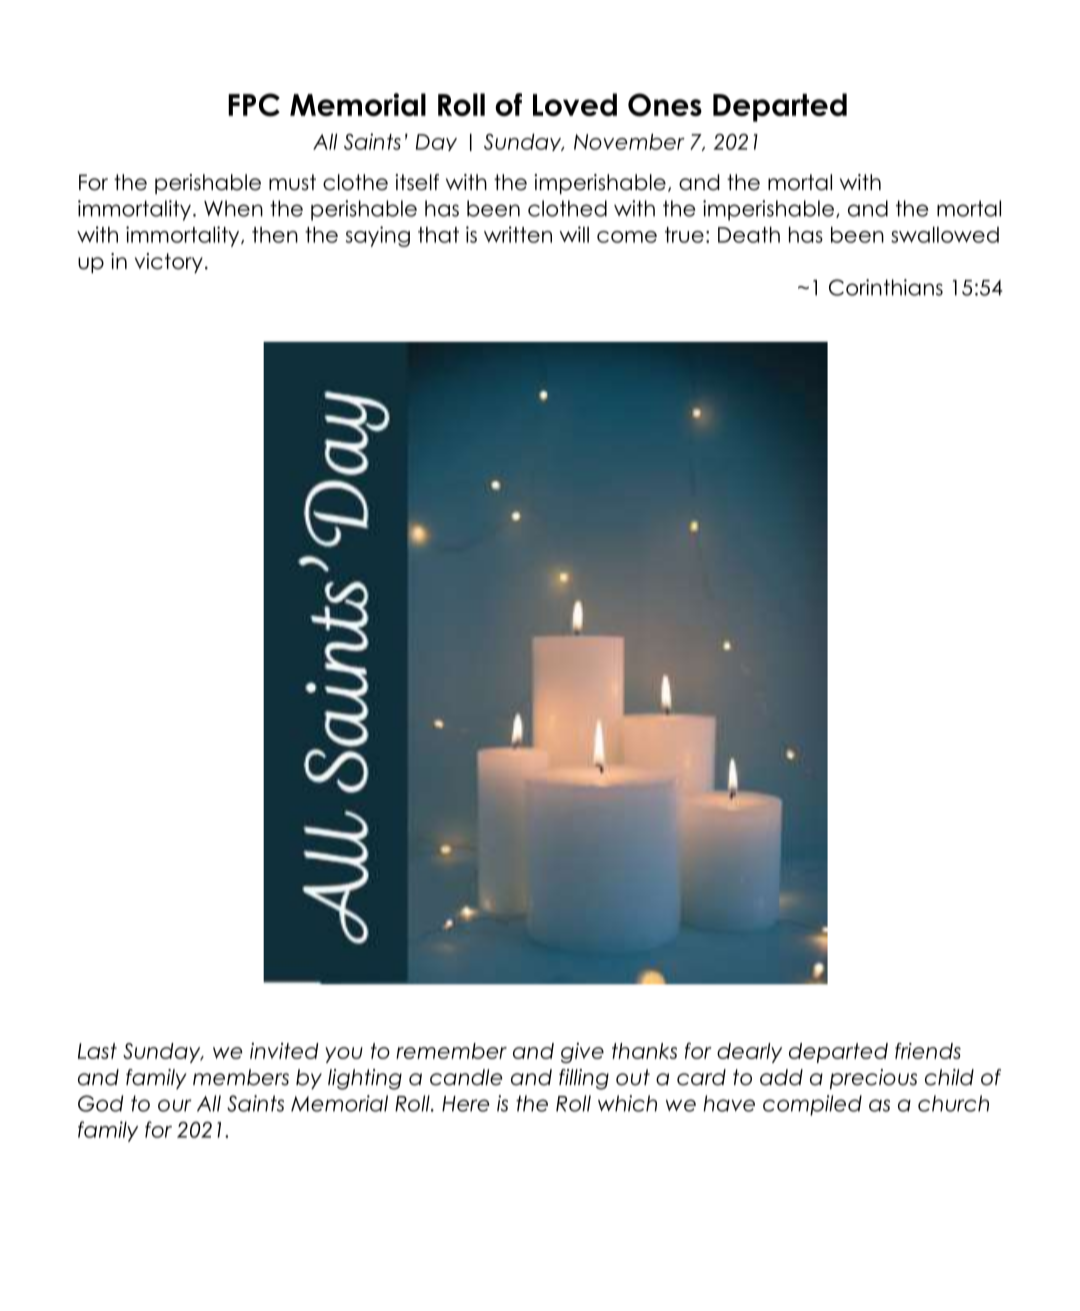 The height and width of the image is (1311, 1080). Describe the element at coordinates (886, 287) in the image. I see `Corinthians` at that location.
